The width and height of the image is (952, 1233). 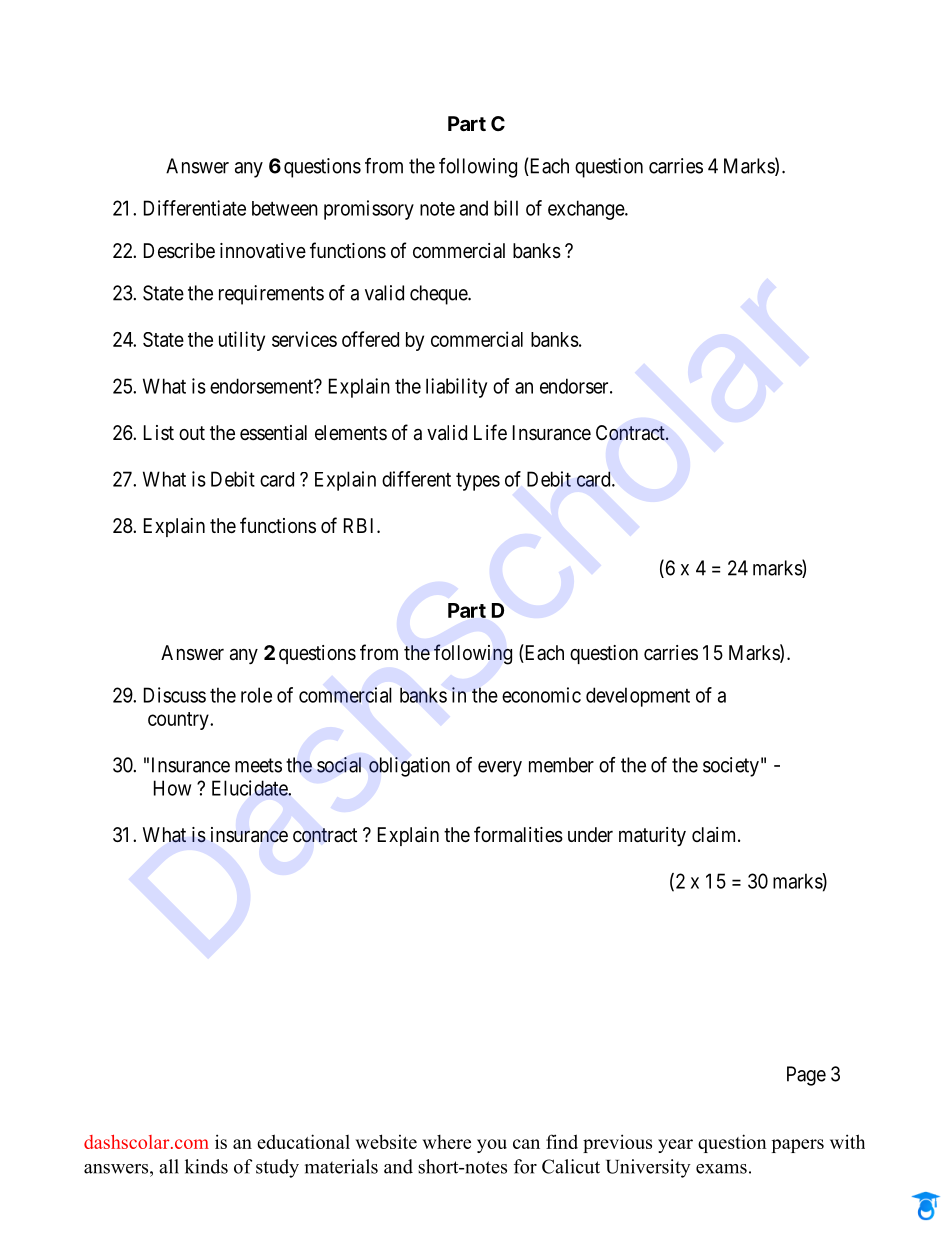 What do you see at coordinates (731, 767) in the image?
I see `society` at bounding box center [731, 767].
